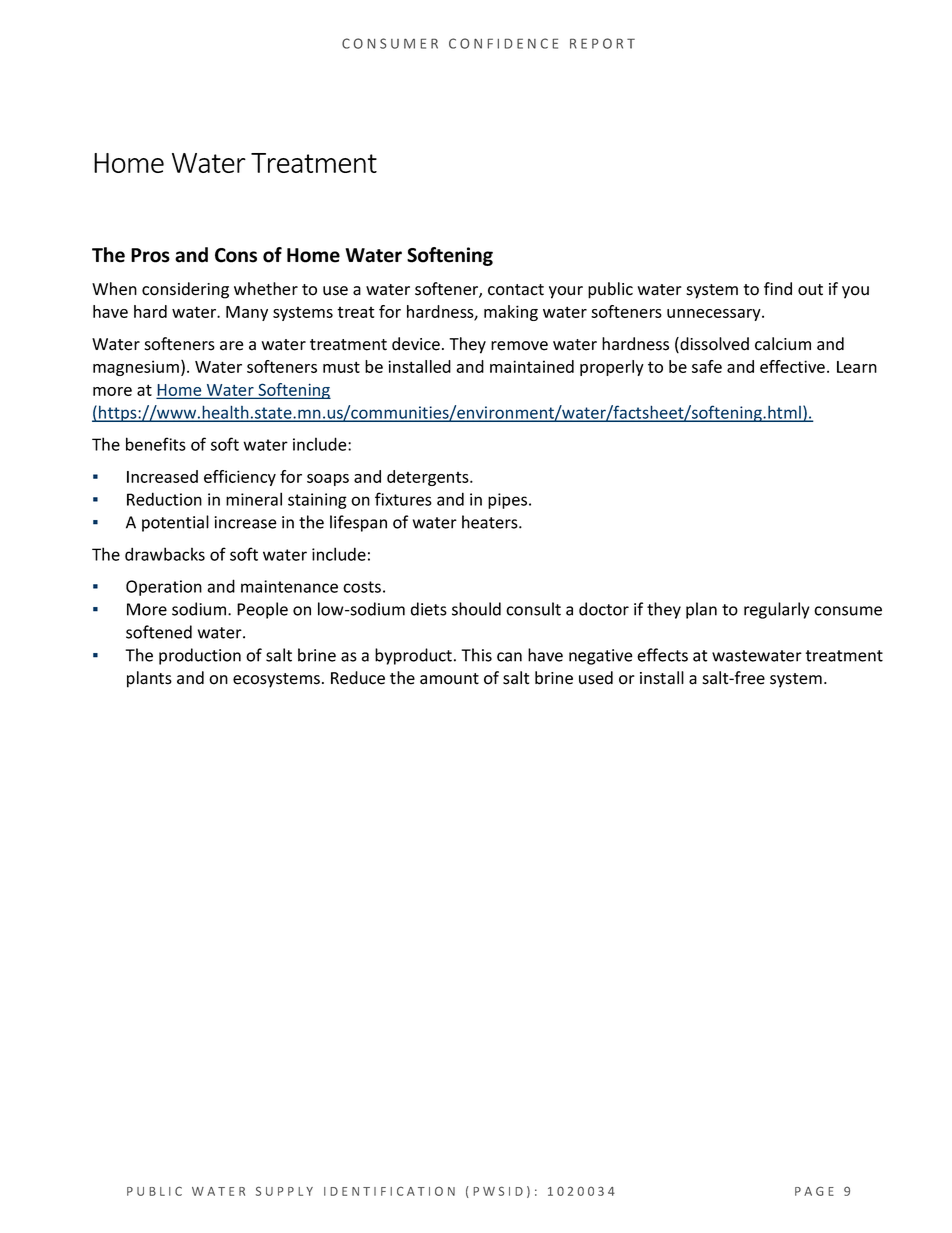  What do you see at coordinates (240, 478) in the screenshot?
I see `efficiency` at bounding box center [240, 478].
